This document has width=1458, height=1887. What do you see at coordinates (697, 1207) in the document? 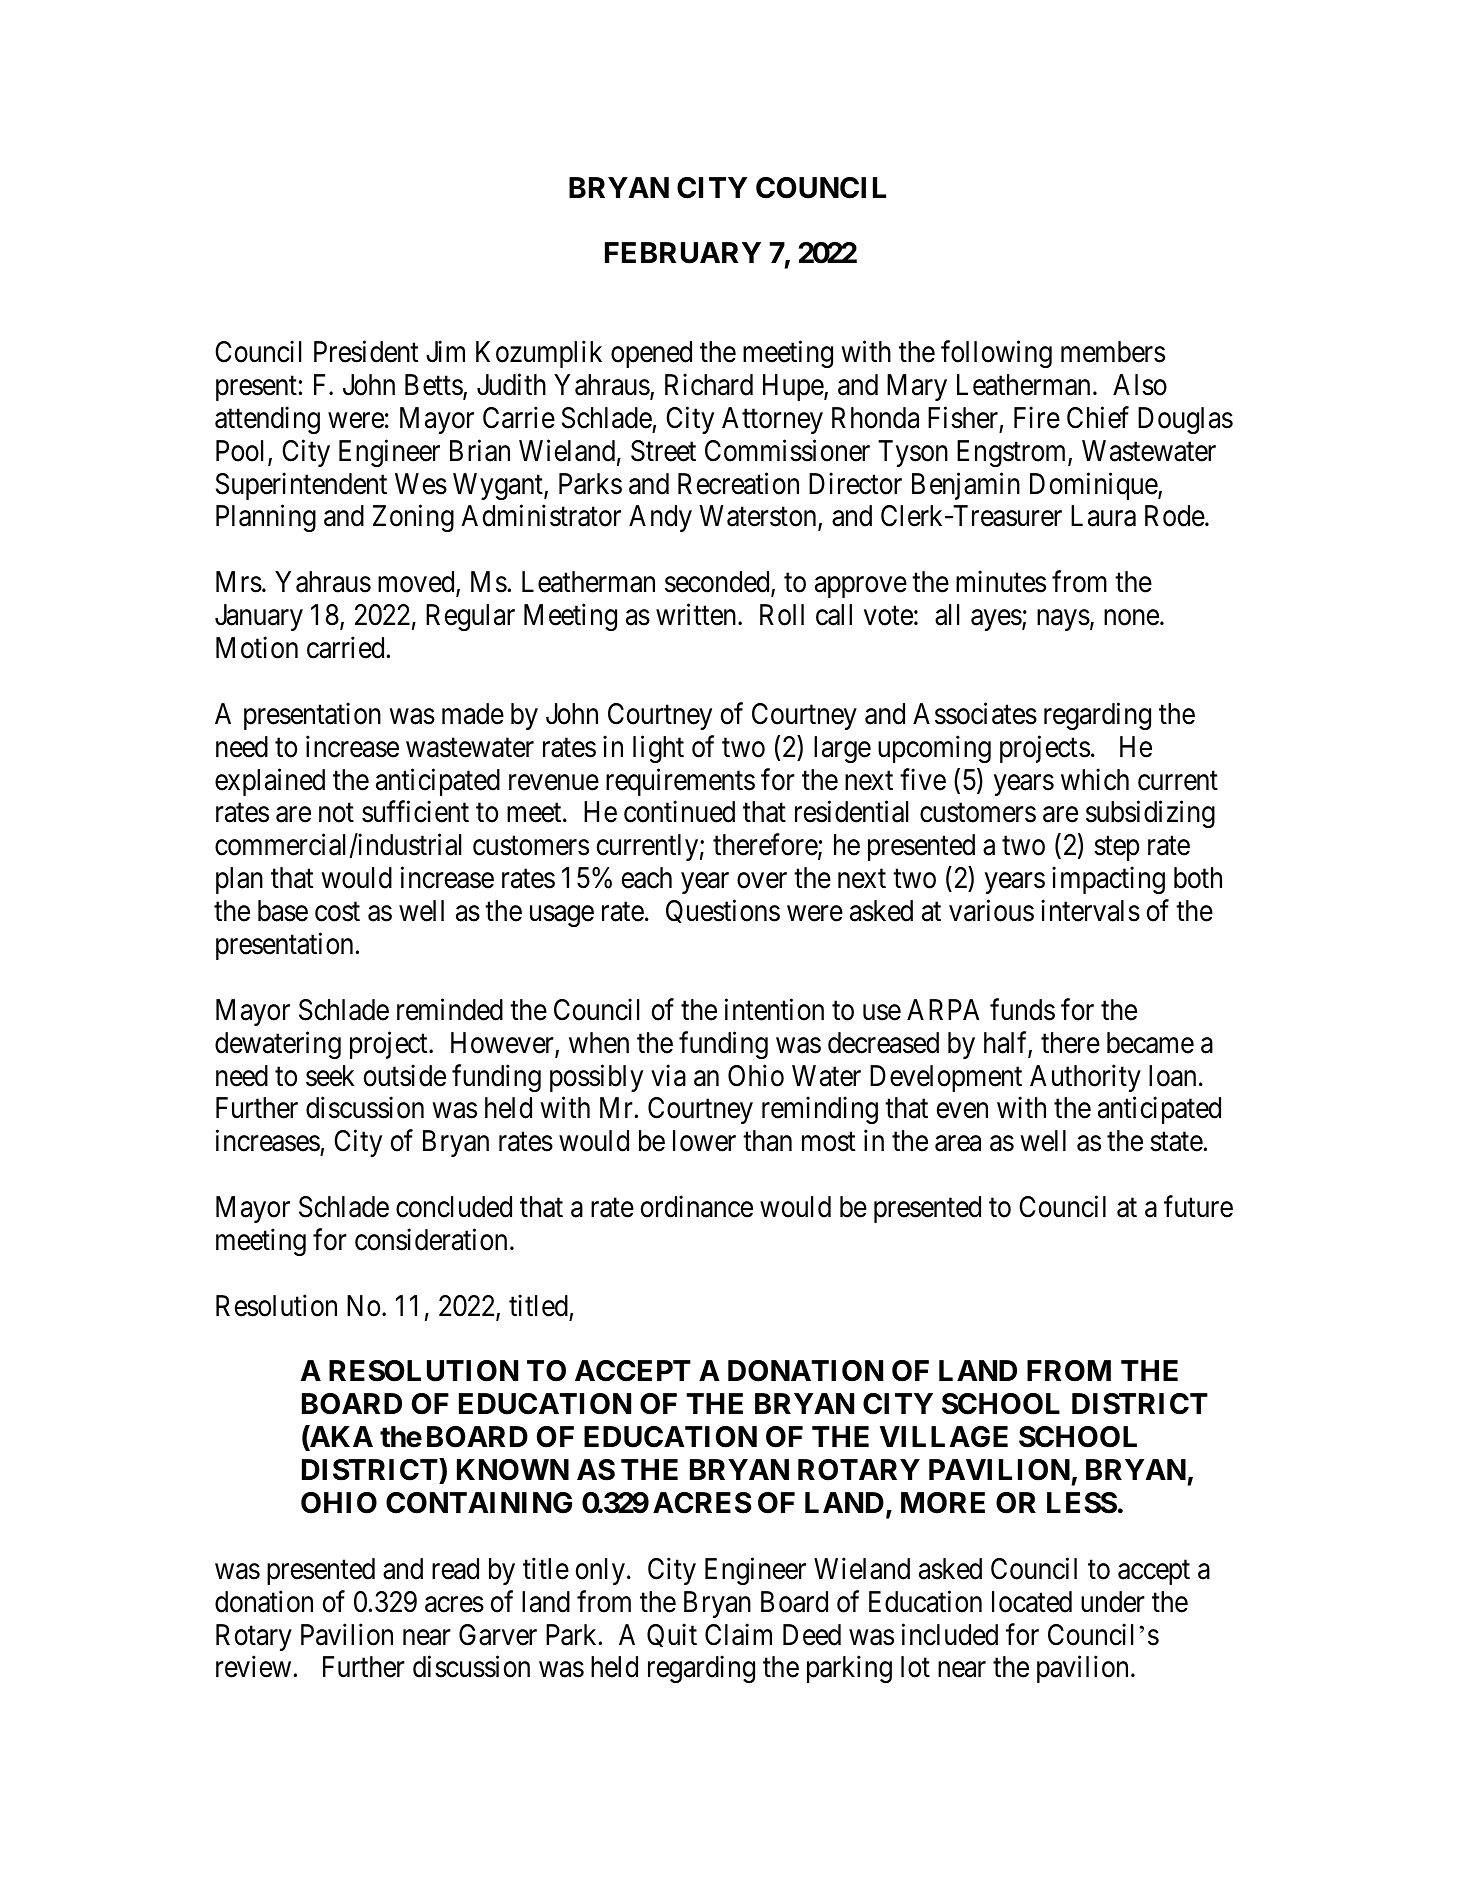
I see `ordinance` at bounding box center [697, 1207].
